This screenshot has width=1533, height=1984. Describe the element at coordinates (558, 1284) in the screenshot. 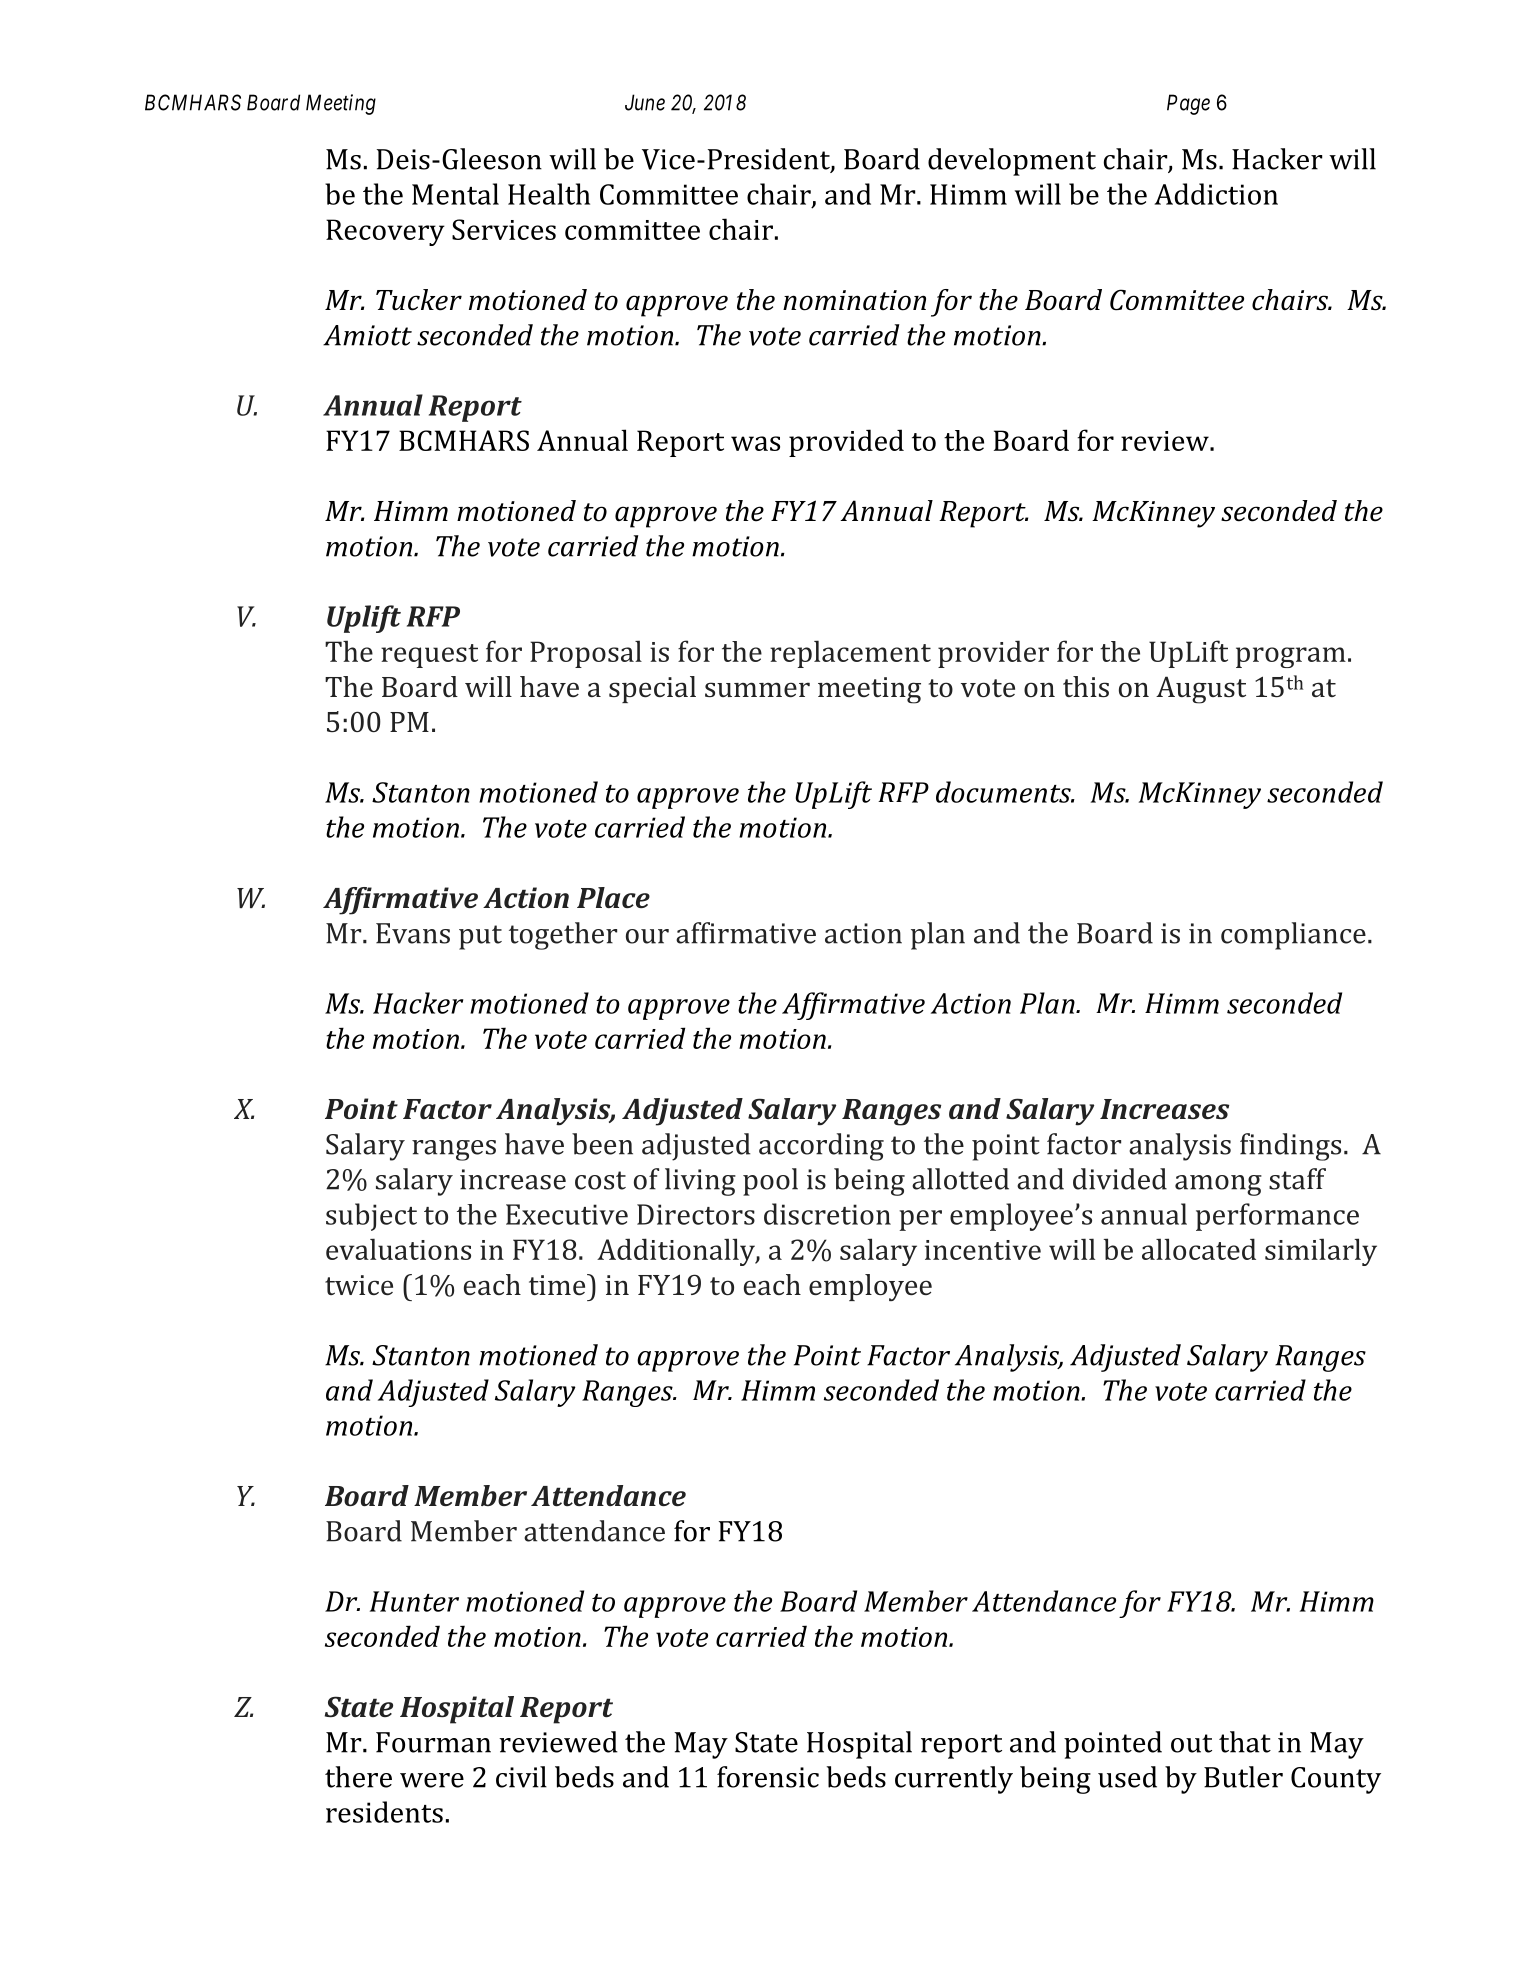

I see `time` at that location.
